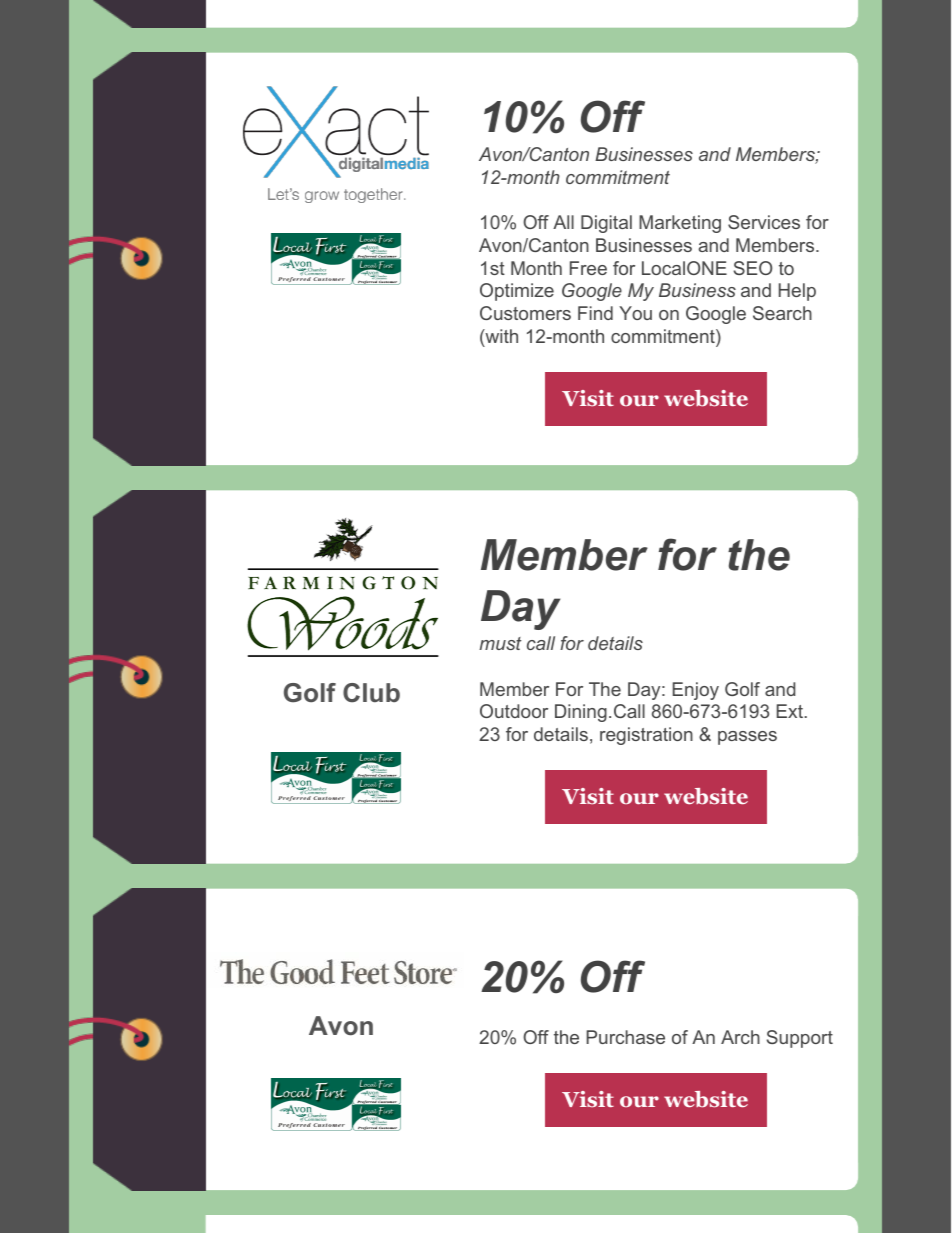  What do you see at coordinates (696, 691) in the document?
I see `Enjoy` at bounding box center [696, 691].
